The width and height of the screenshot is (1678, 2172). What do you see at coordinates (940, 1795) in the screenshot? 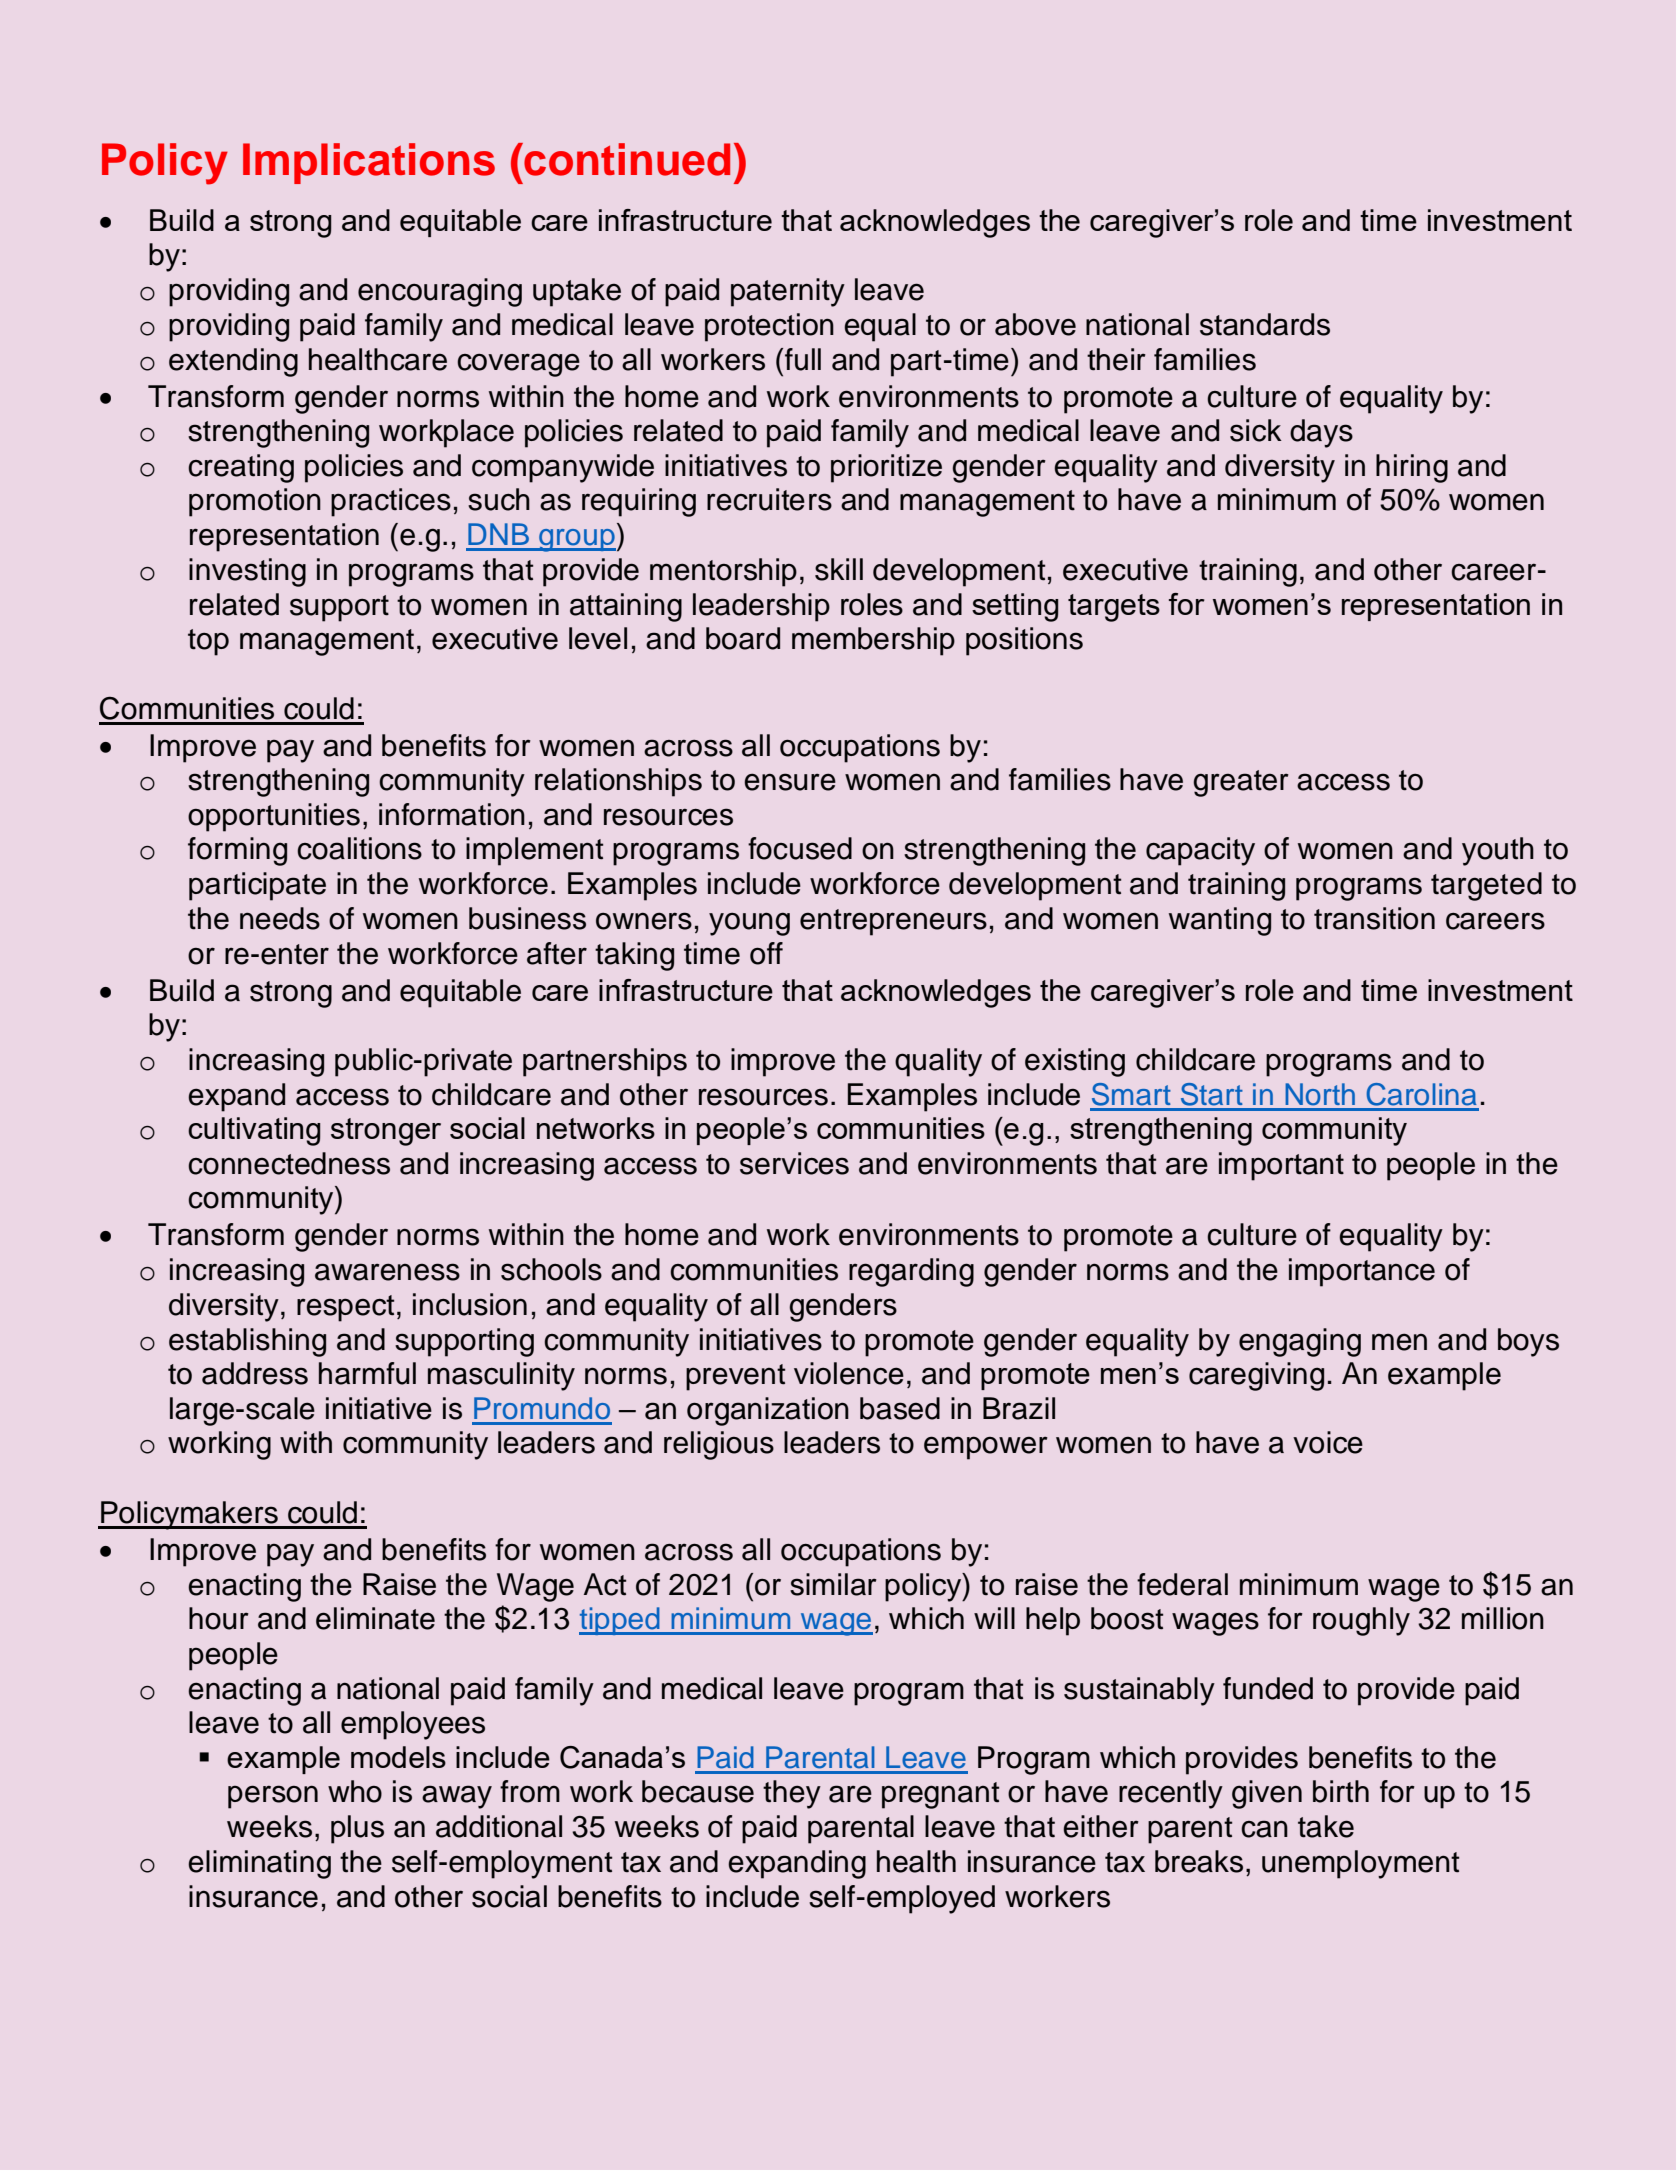
I see `pregnant` at bounding box center [940, 1795].
